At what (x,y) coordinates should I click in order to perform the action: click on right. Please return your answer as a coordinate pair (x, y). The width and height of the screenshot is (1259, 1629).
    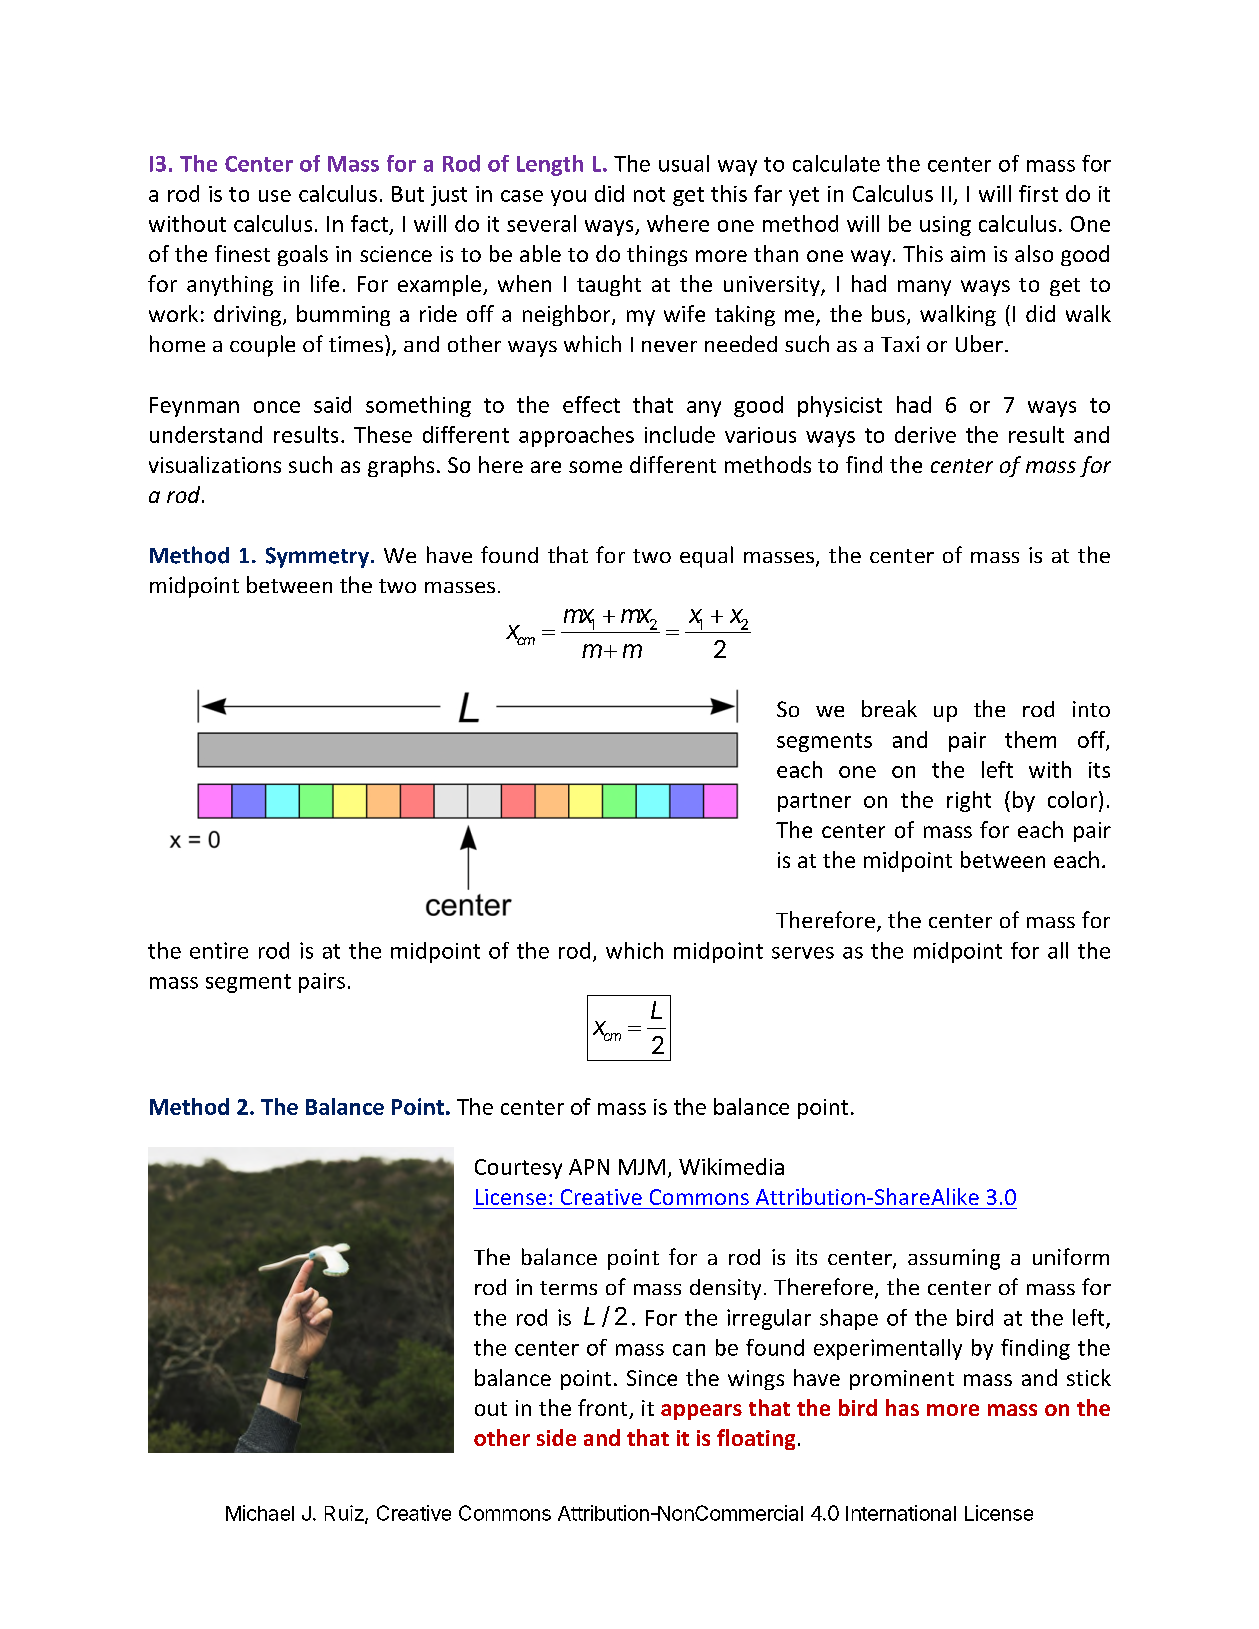
    Looking at the image, I should click on (969, 801).
